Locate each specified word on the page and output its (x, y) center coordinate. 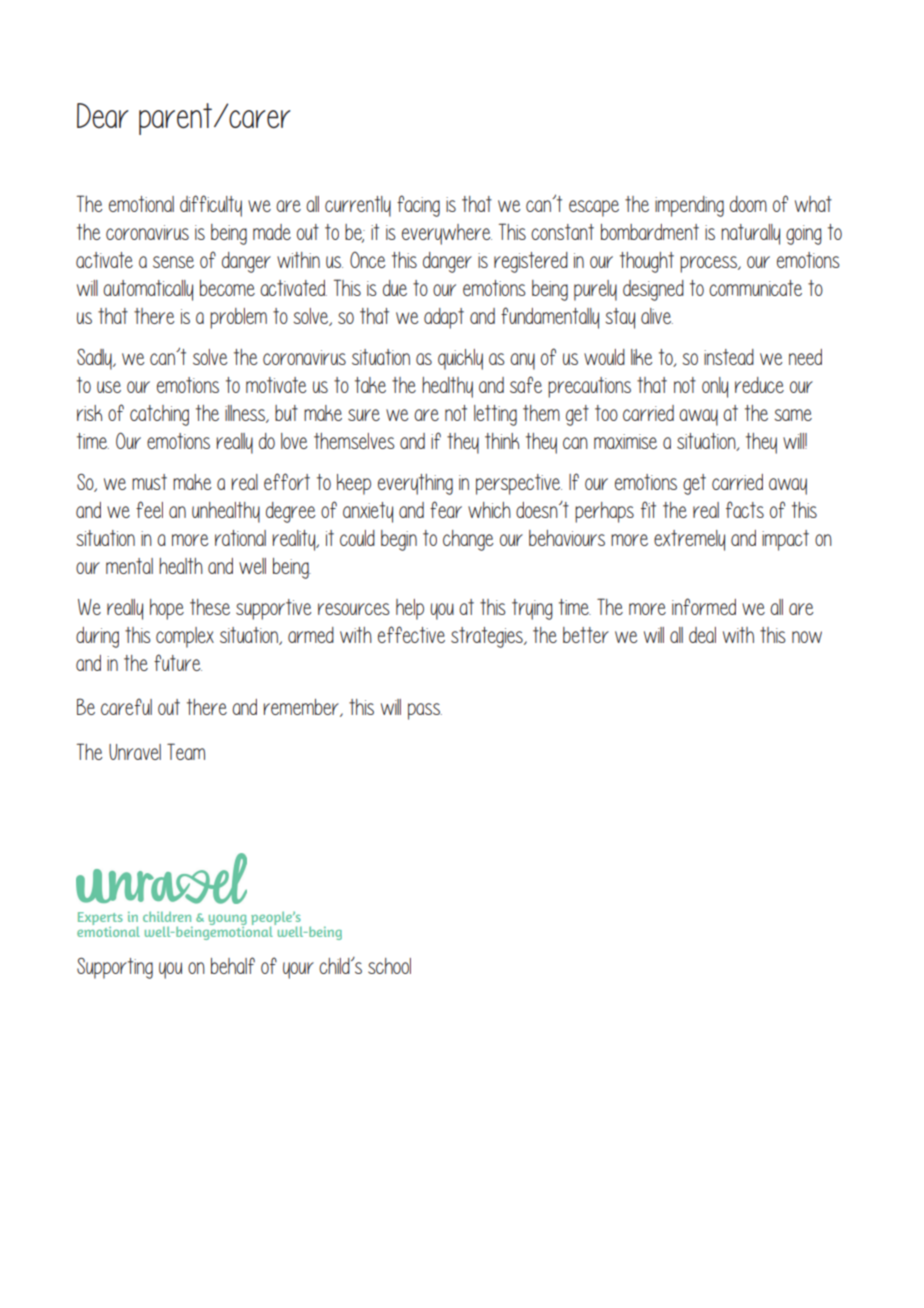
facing (418, 206)
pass (425, 711)
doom (748, 204)
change (468, 540)
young (228, 921)
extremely (689, 540)
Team (186, 751)
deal (702, 635)
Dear (103, 115)
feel (149, 509)
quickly (460, 359)
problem (238, 318)
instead (729, 357)
